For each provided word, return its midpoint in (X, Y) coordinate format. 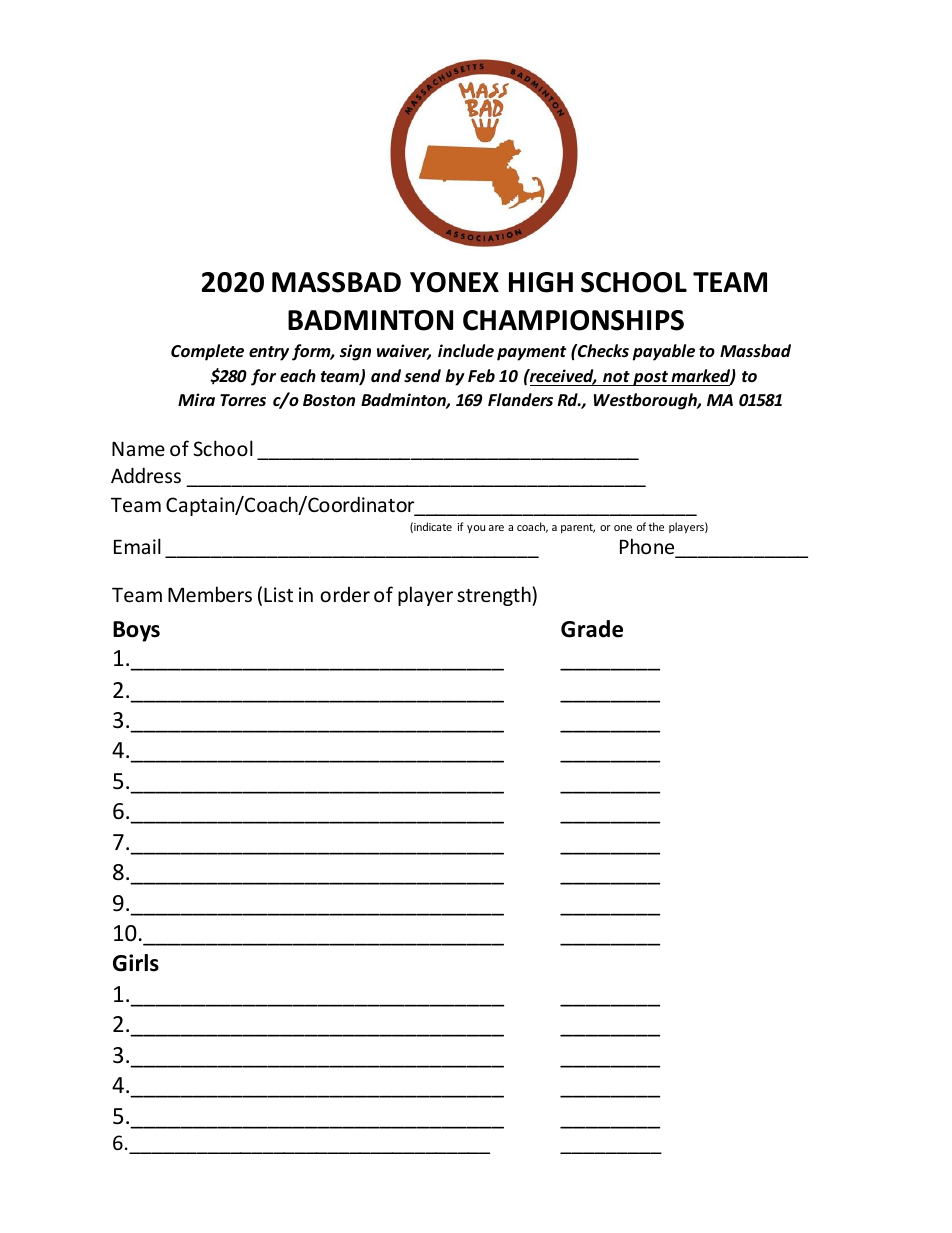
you (476, 529)
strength (495, 596)
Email (137, 546)
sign (355, 352)
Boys (136, 631)
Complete (207, 352)
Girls (136, 963)
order (345, 594)
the (656, 526)
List (278, 594)
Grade (592, 629)
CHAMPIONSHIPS (573, 320)
